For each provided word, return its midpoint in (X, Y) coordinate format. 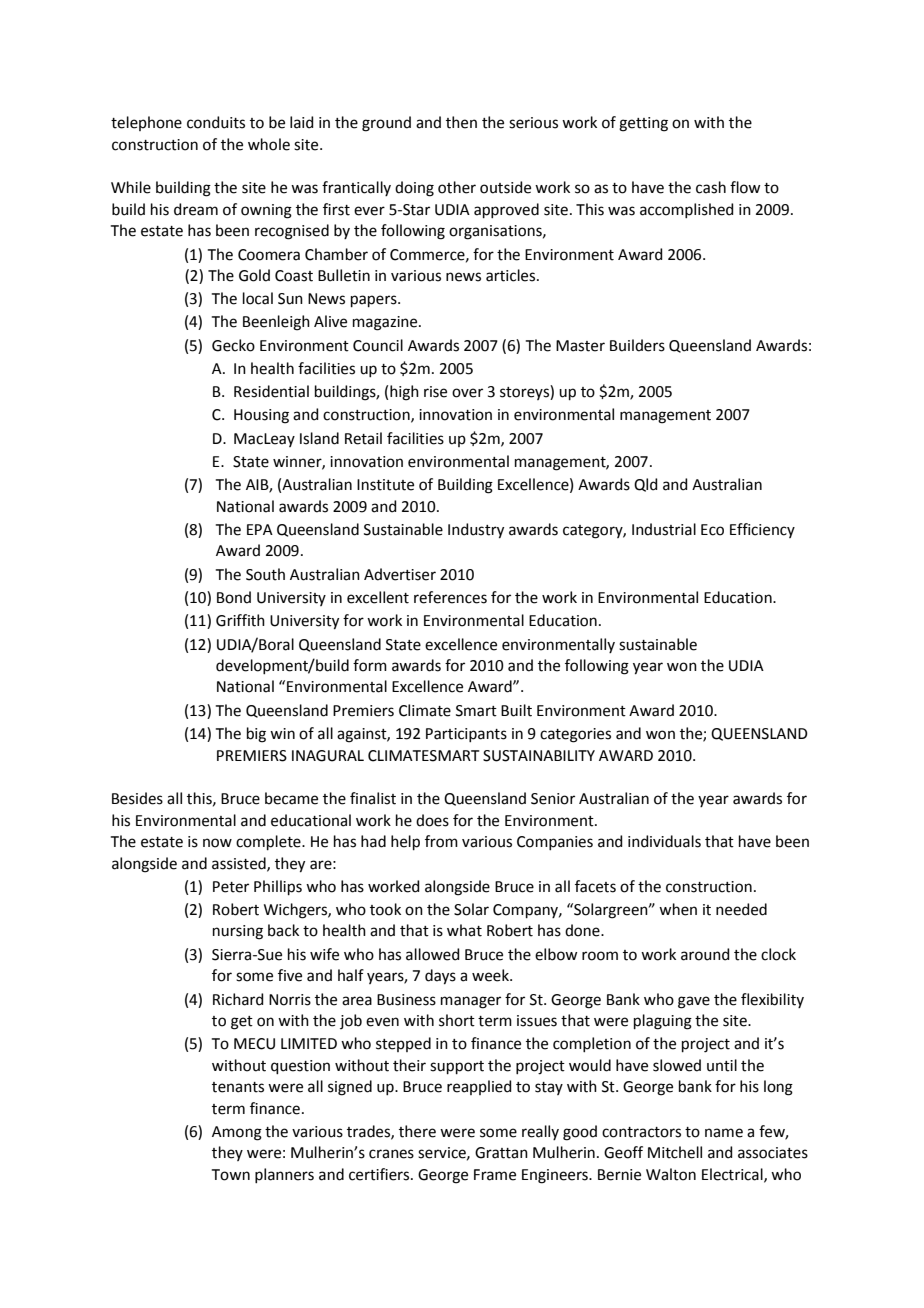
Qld (646, 485)
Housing (261, 416)
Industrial (664, 529)
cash (711, 187)
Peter (231, 887)
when (678, 909)
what (464, 930)
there (417, 1131)
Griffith (240, 620)
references (450, 597)
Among (237, 1133)
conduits (216, 122)
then (461, 122)
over (467, 393)
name (724, 1133)
